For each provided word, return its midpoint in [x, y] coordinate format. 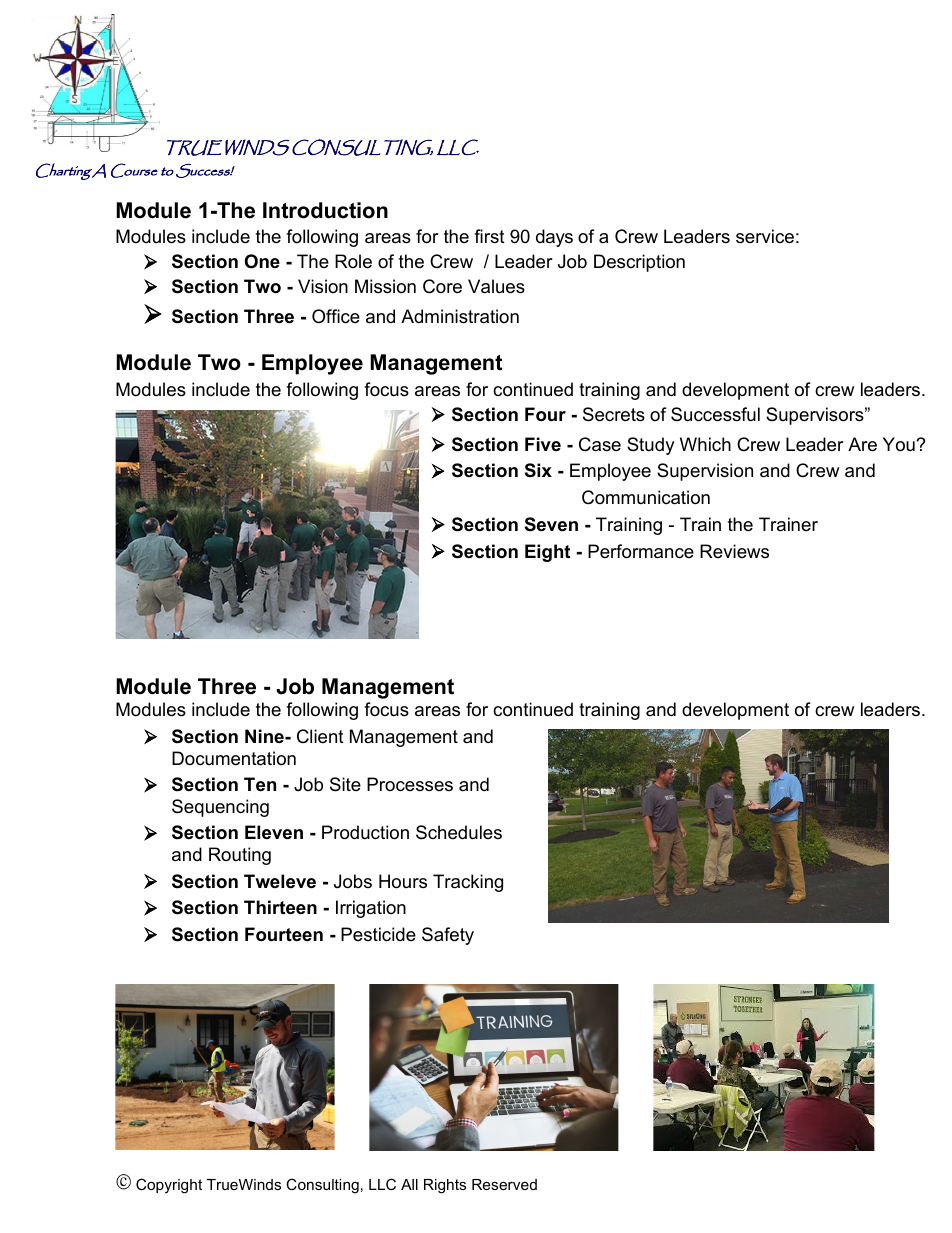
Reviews [734, 551]
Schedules [459, 832]
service [765, 236]
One [262, 261]
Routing [240, 856]
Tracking [468, 883]
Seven [551, 524]
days [554, 238]
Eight [547, 553]
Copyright [169, 1186]
